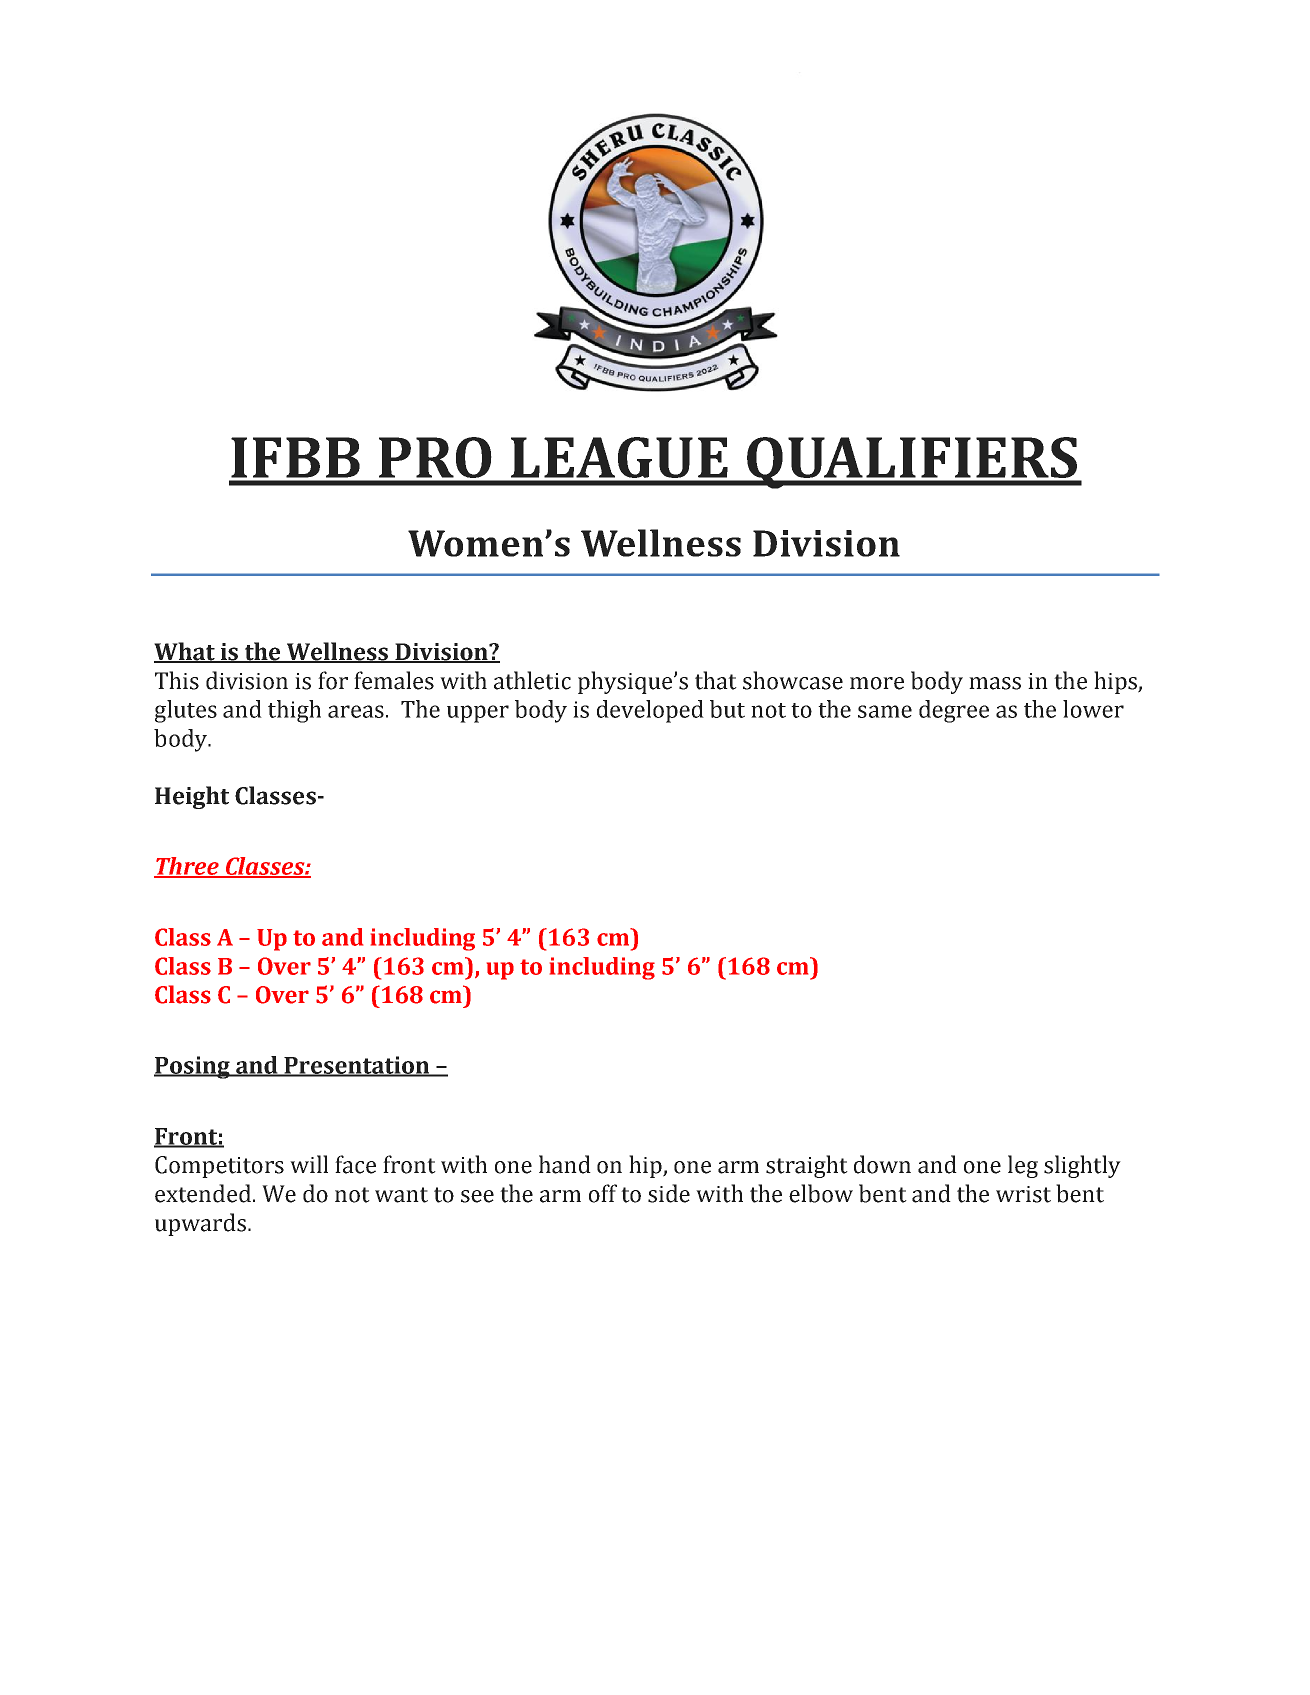 Image resolution: width=1310 pixels, height=1695 pixels. What do you see at coordinates (650, 711) in the screenshot?
I see `developed` at bounding box center [650, 711].
